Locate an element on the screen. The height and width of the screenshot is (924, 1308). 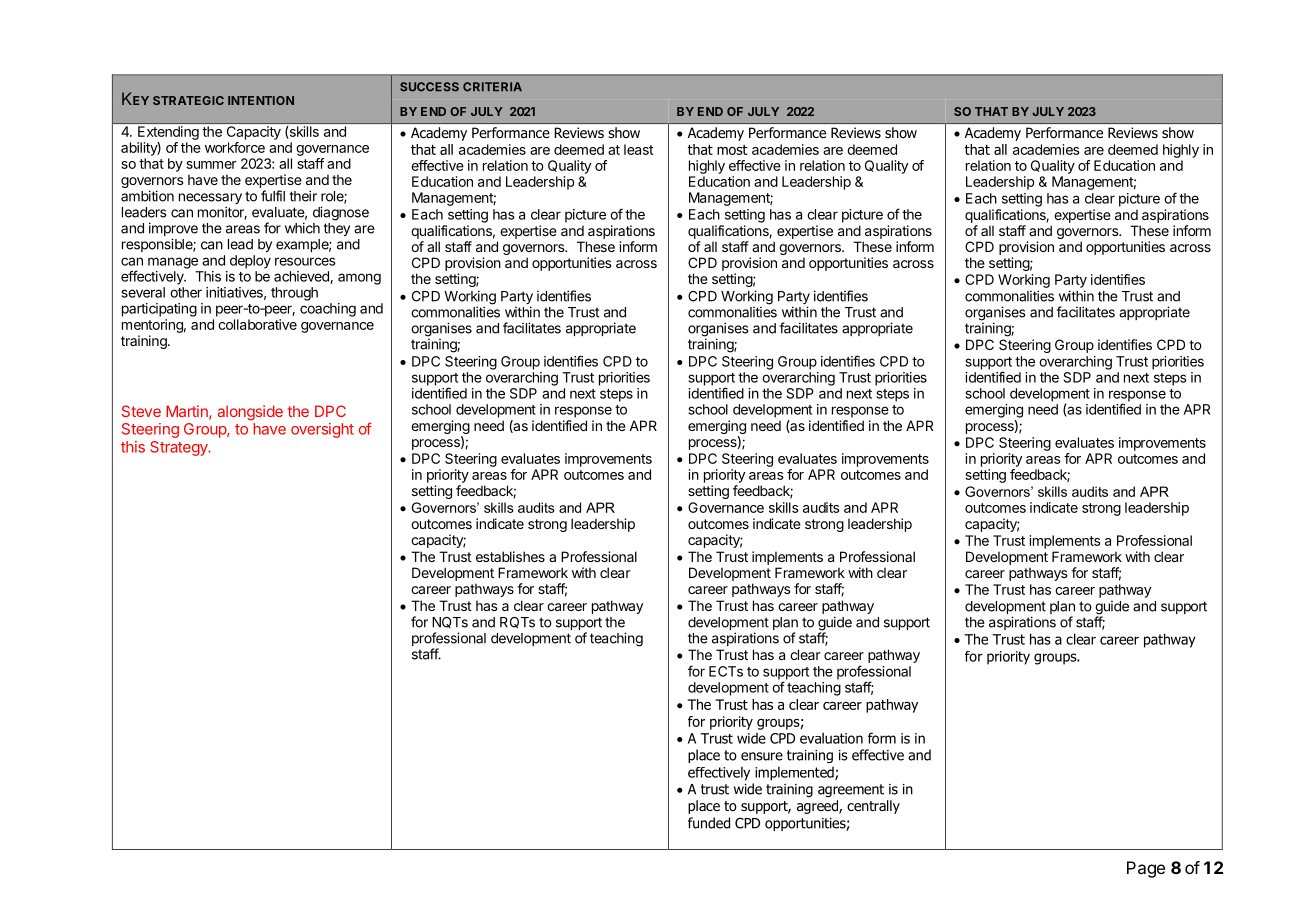
funded is located at coordinates (709, 823).
